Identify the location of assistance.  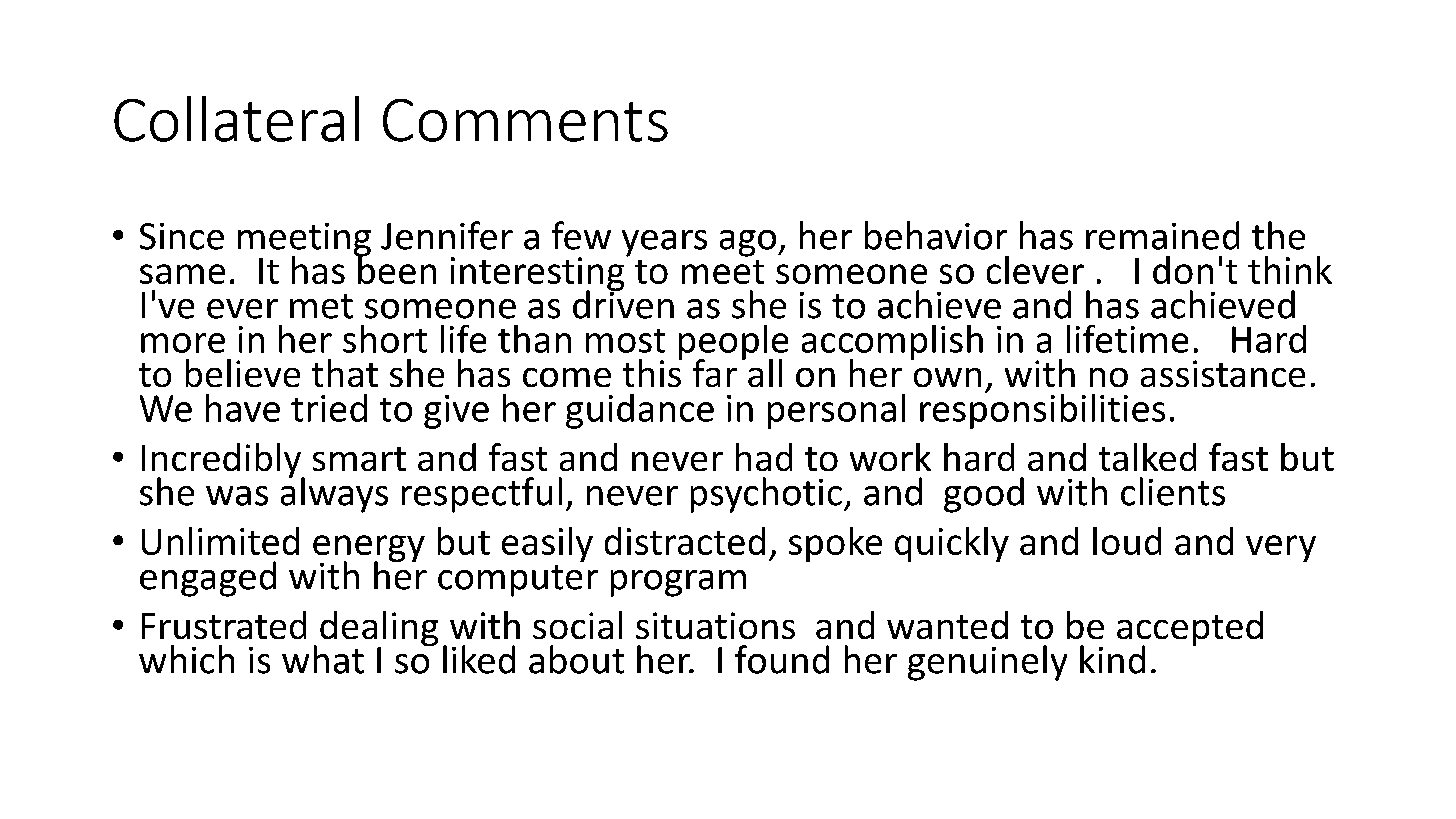
(1223, 373).
